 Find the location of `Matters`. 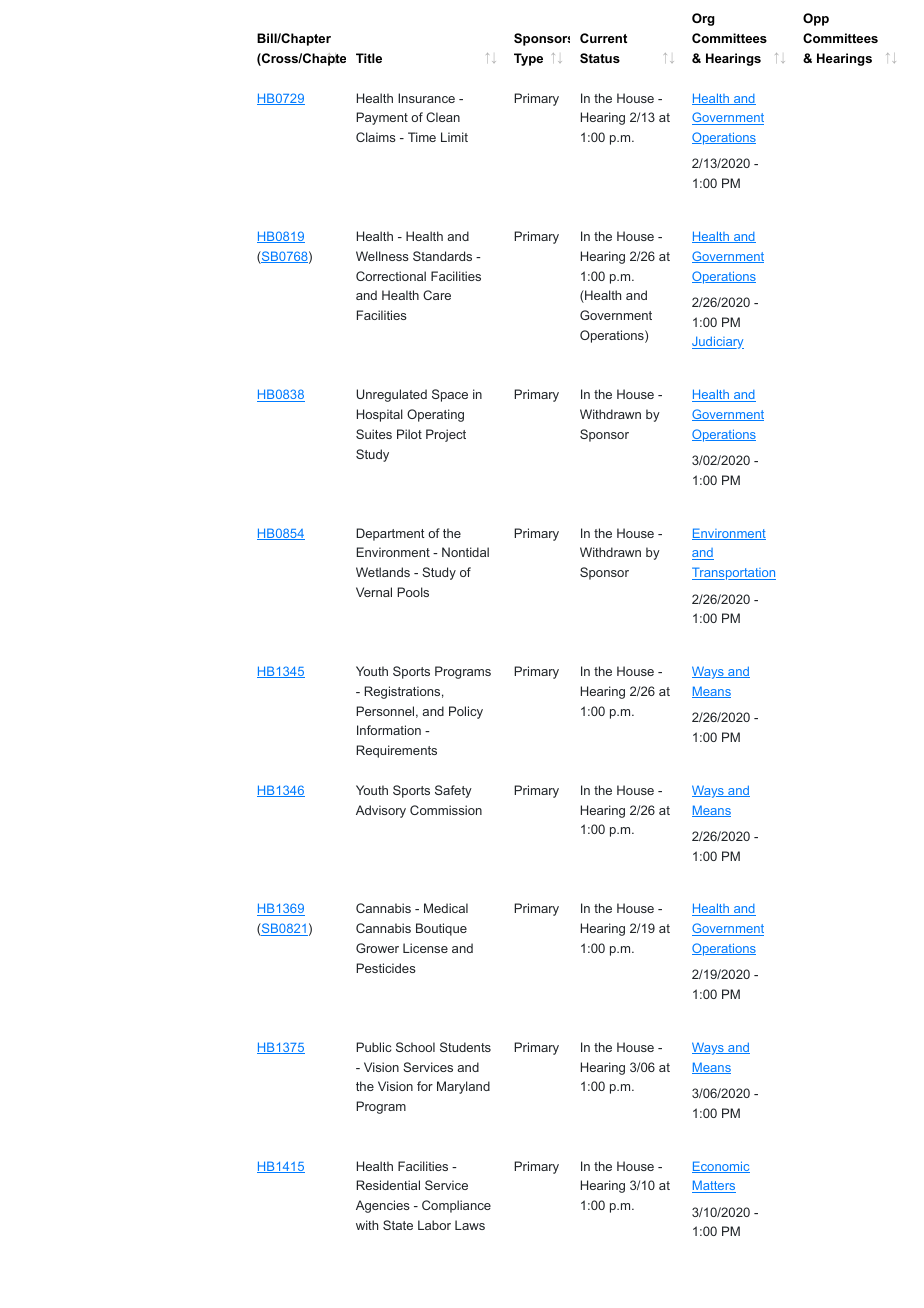

Matters is located at coordinates (714, 1186).
